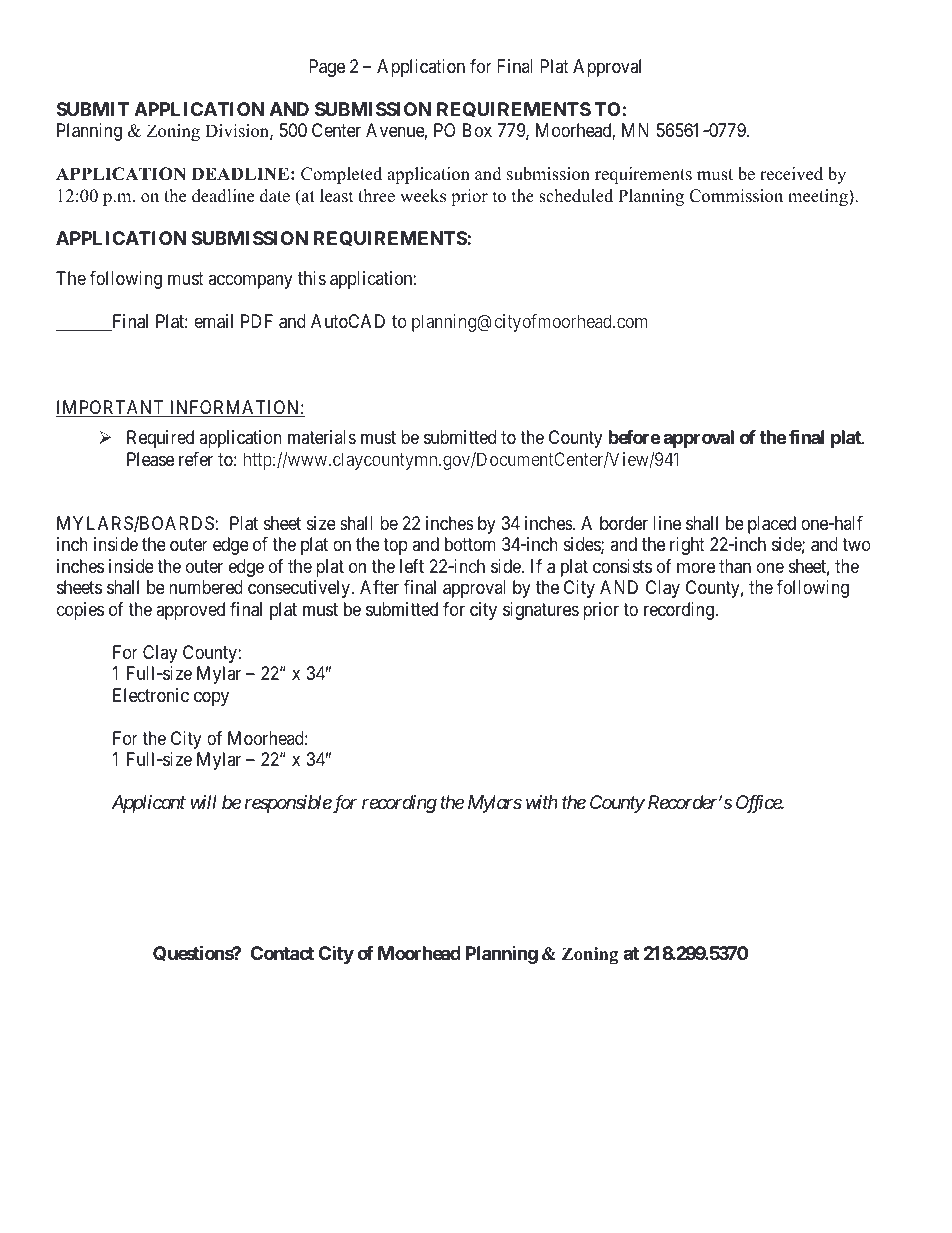  What do you see at coordinates (542, 802) in the screenshot?
I see `with` at bounding box center [542, 802].
